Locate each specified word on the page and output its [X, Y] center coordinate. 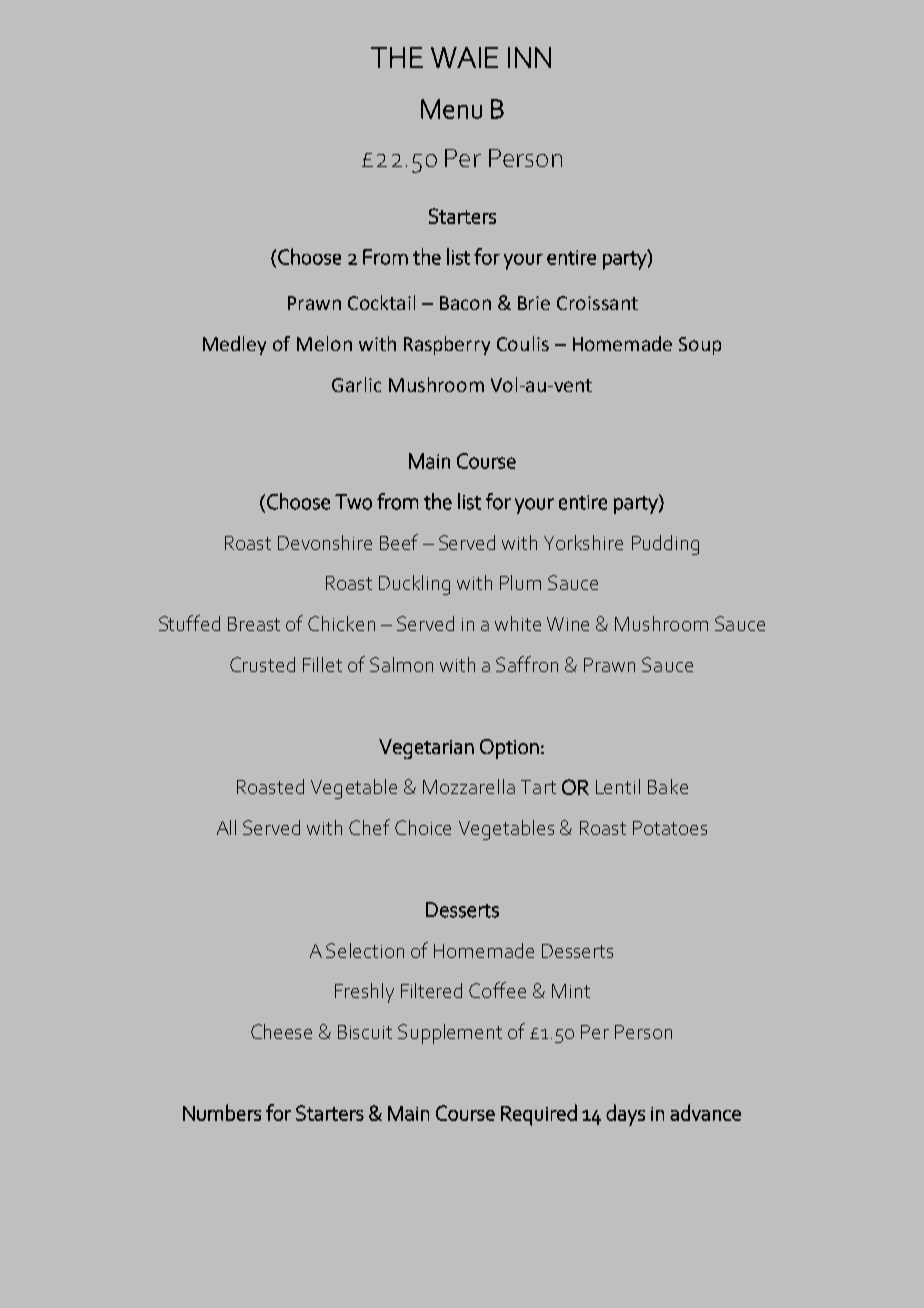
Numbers [222, 1112]
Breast [254, 624]
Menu [451, 109]
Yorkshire [583, 542]
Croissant [597, 303]
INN [529, 57]
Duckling [414, 585]
